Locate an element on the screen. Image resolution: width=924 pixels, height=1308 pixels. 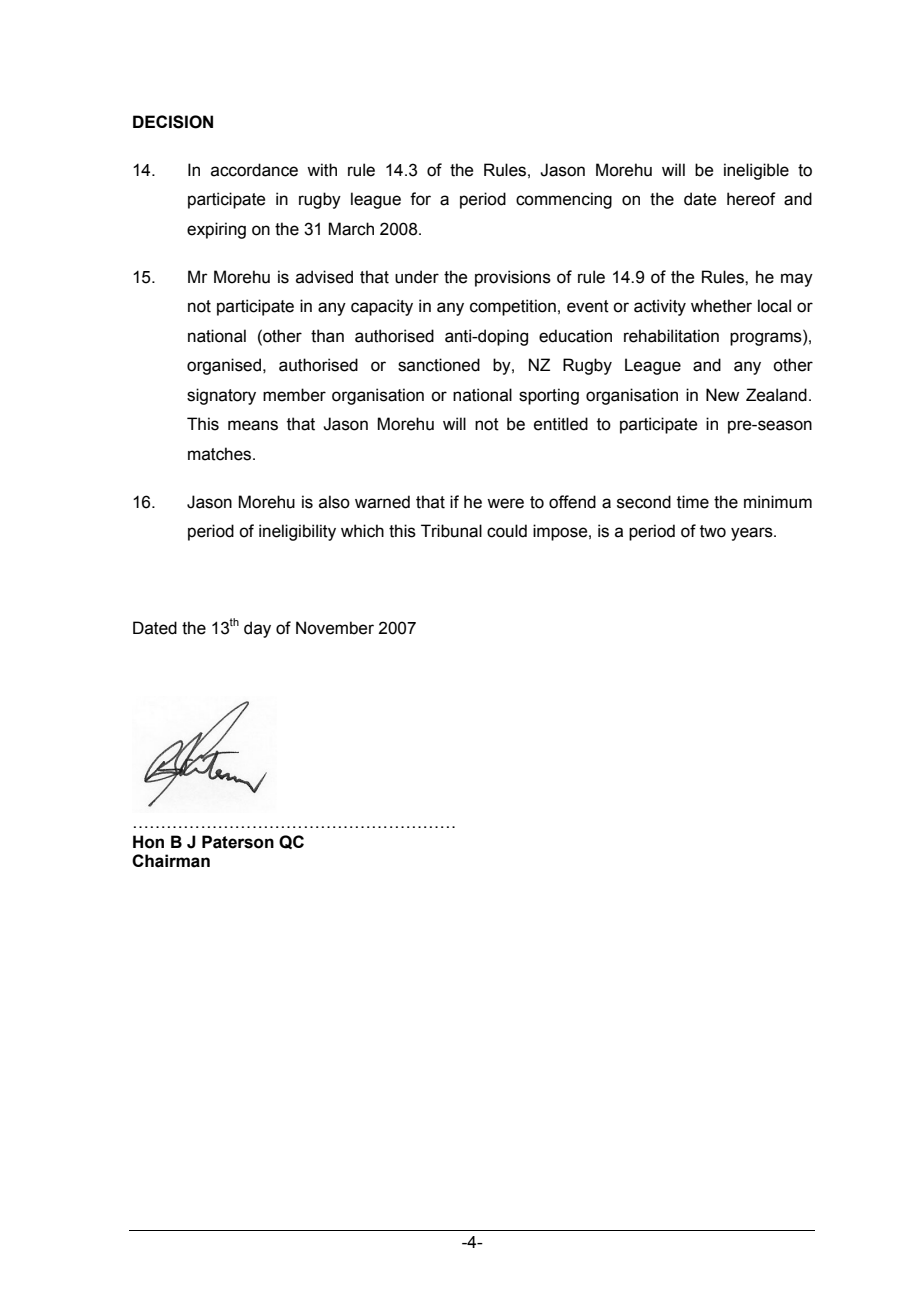
Tribunal is located at coordinates (451, 531).
